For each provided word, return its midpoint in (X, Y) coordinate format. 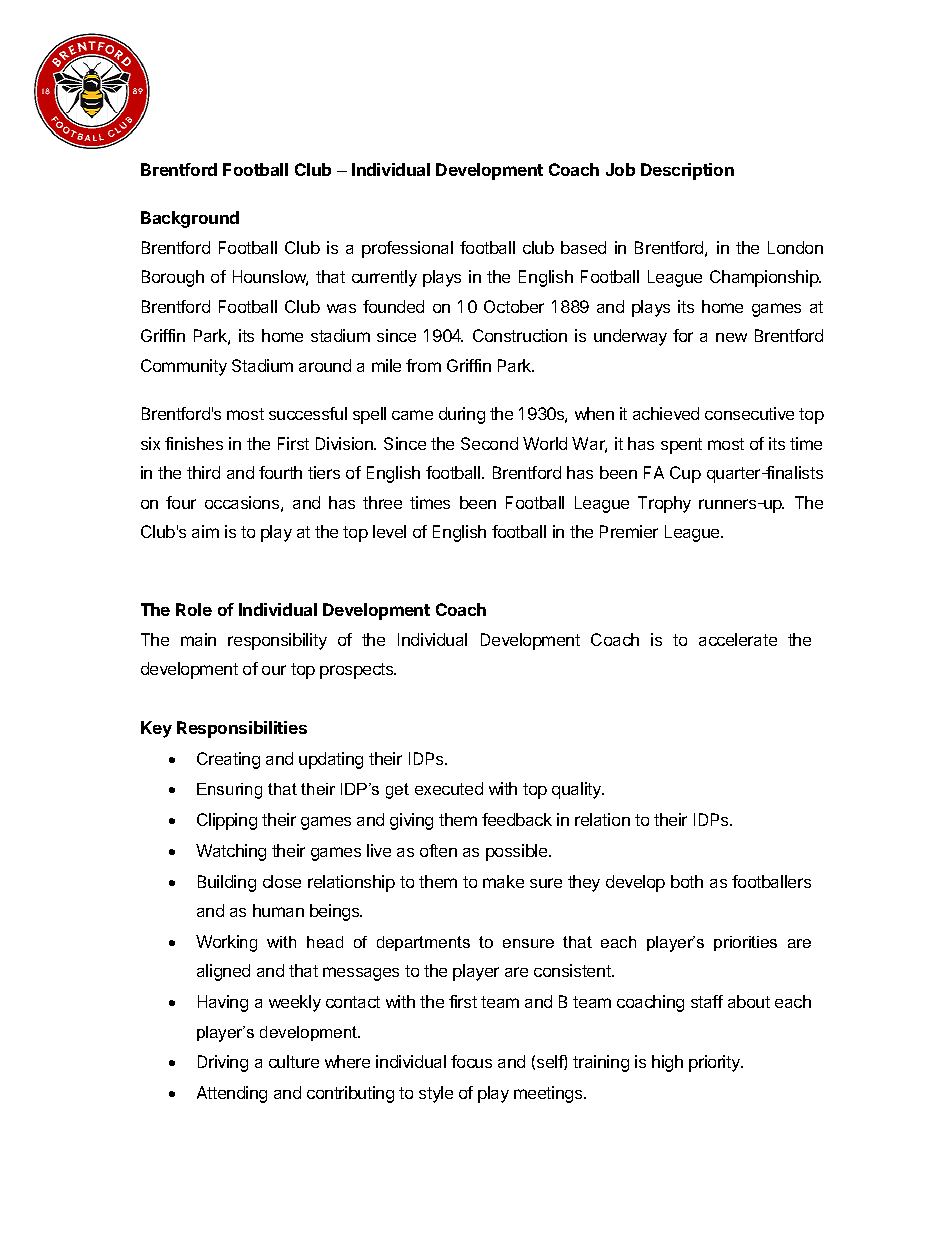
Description (687, 171)
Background (190, 219)
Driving (223, 1063)
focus (471, 1061)
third (203, 472)
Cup (685, 474)
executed (449, 788)
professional (407, 249)
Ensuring (229, 791)
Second (489, 443)
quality (578, 790)
